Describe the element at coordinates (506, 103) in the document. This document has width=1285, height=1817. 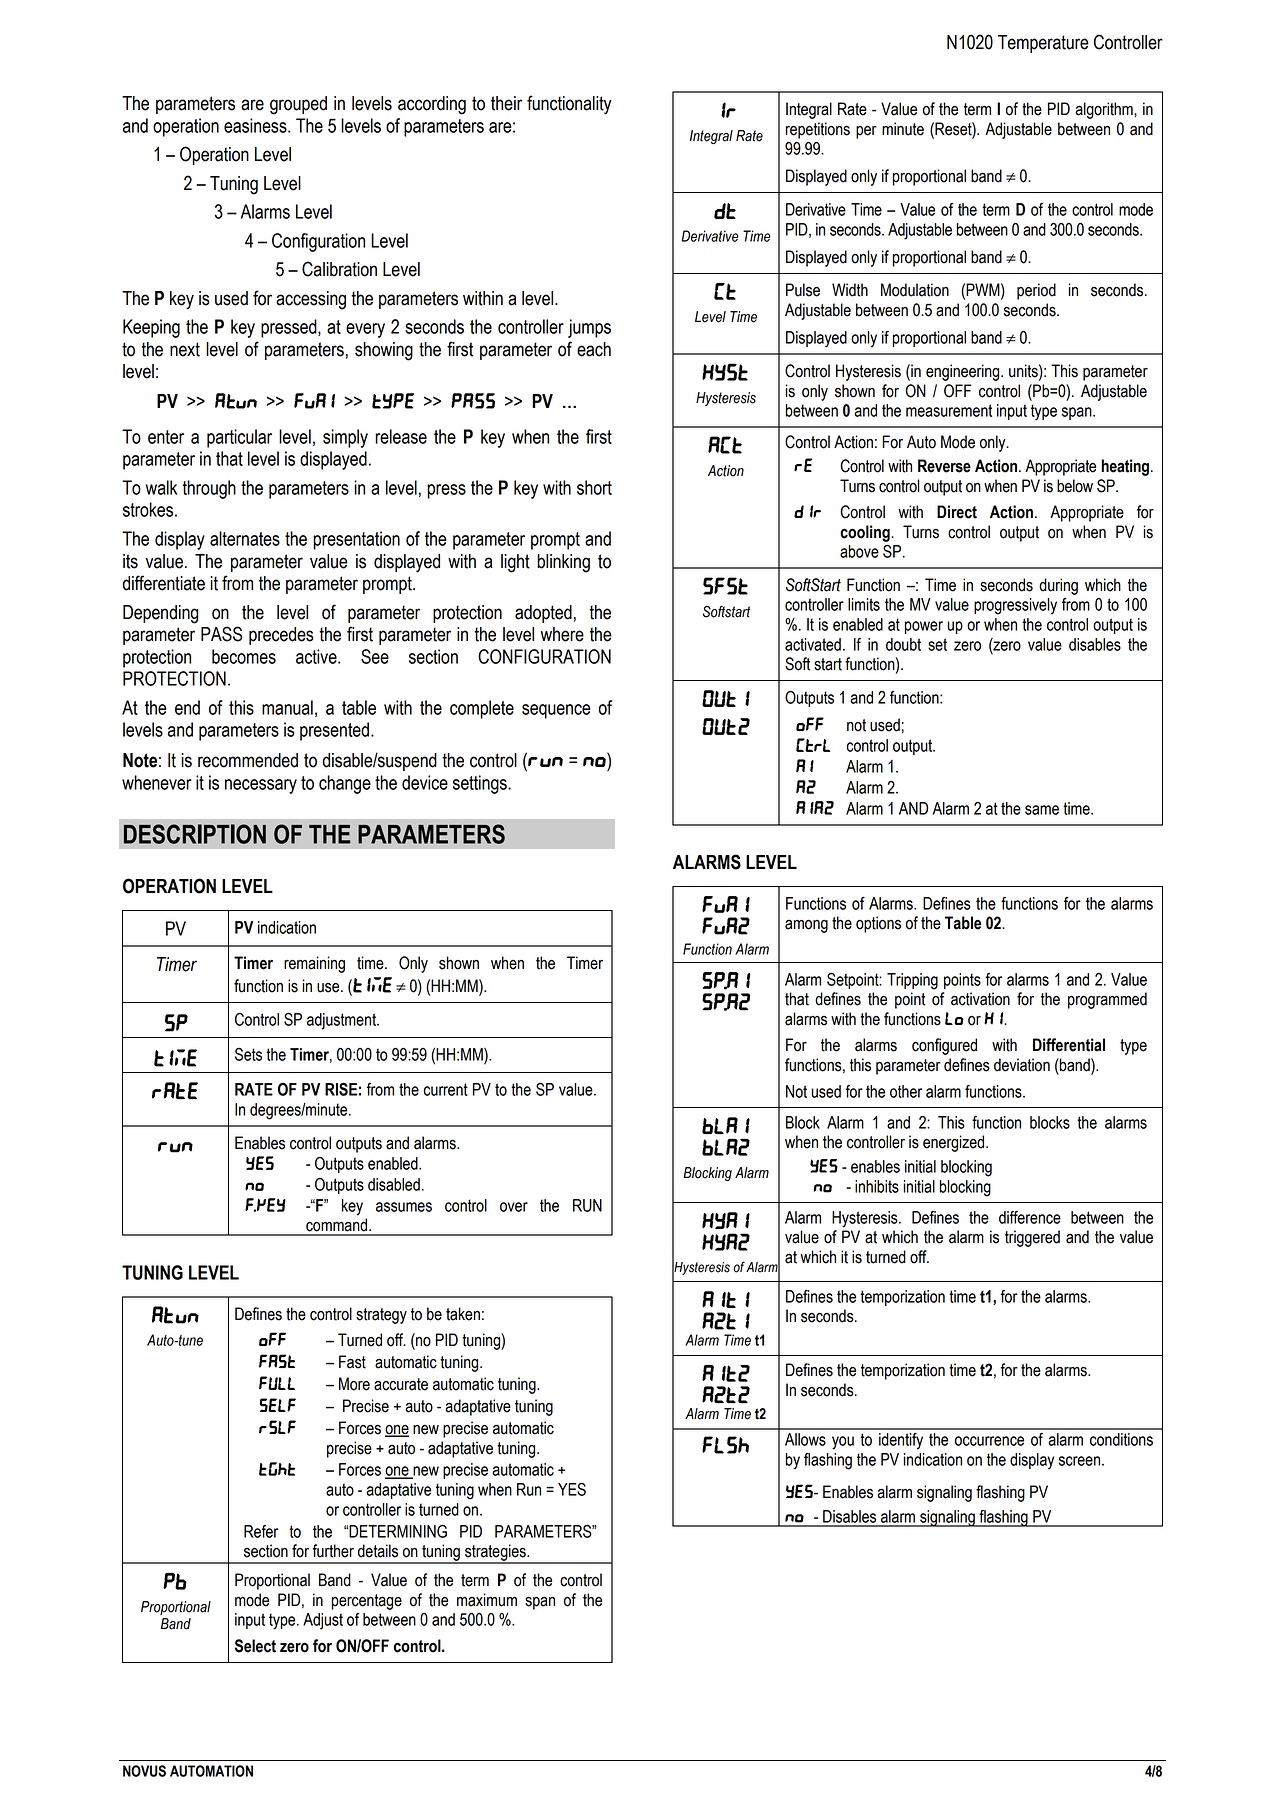
I see `their` at that location.
